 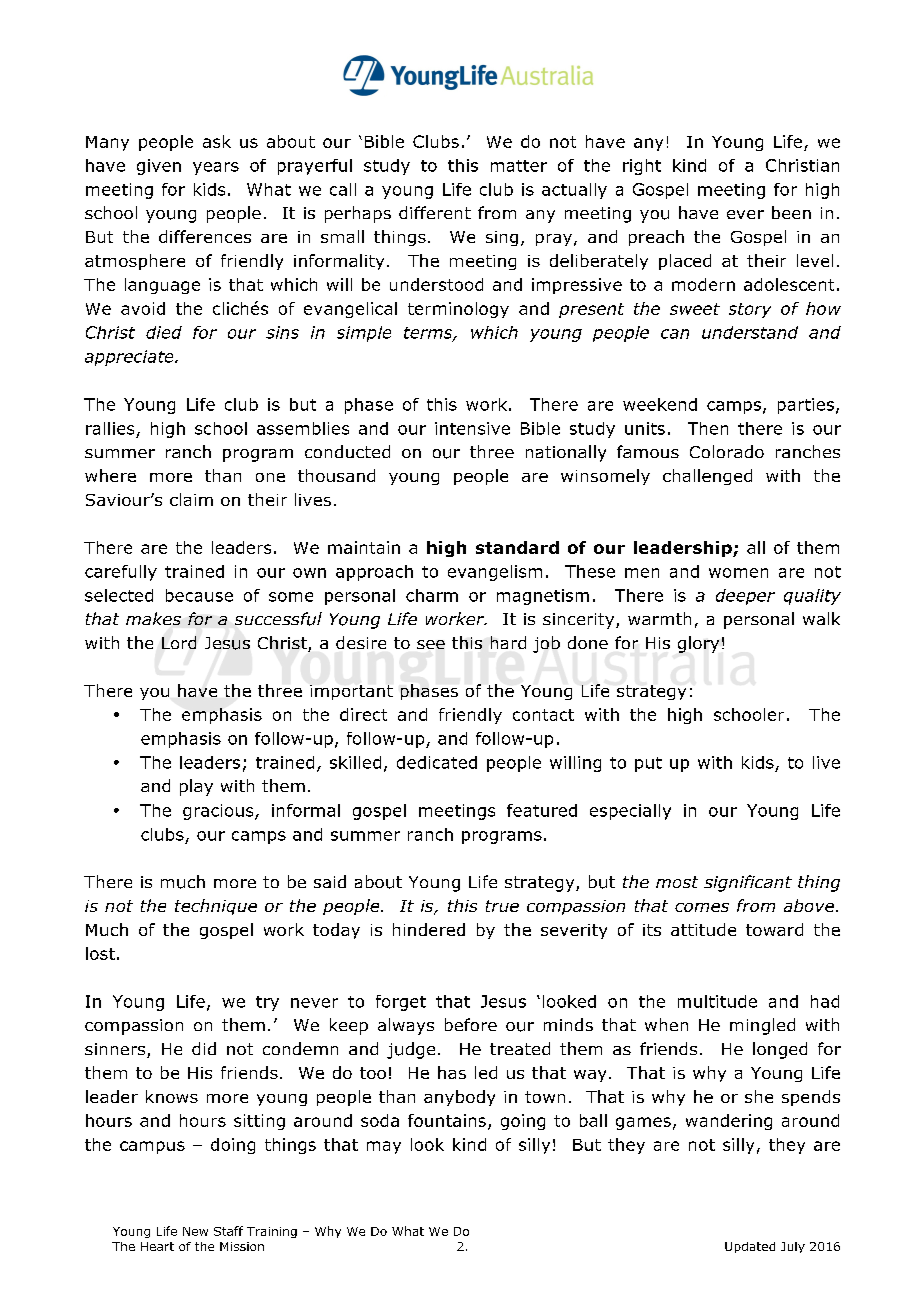 I want to click on New, so click(x=195, y=1231).
